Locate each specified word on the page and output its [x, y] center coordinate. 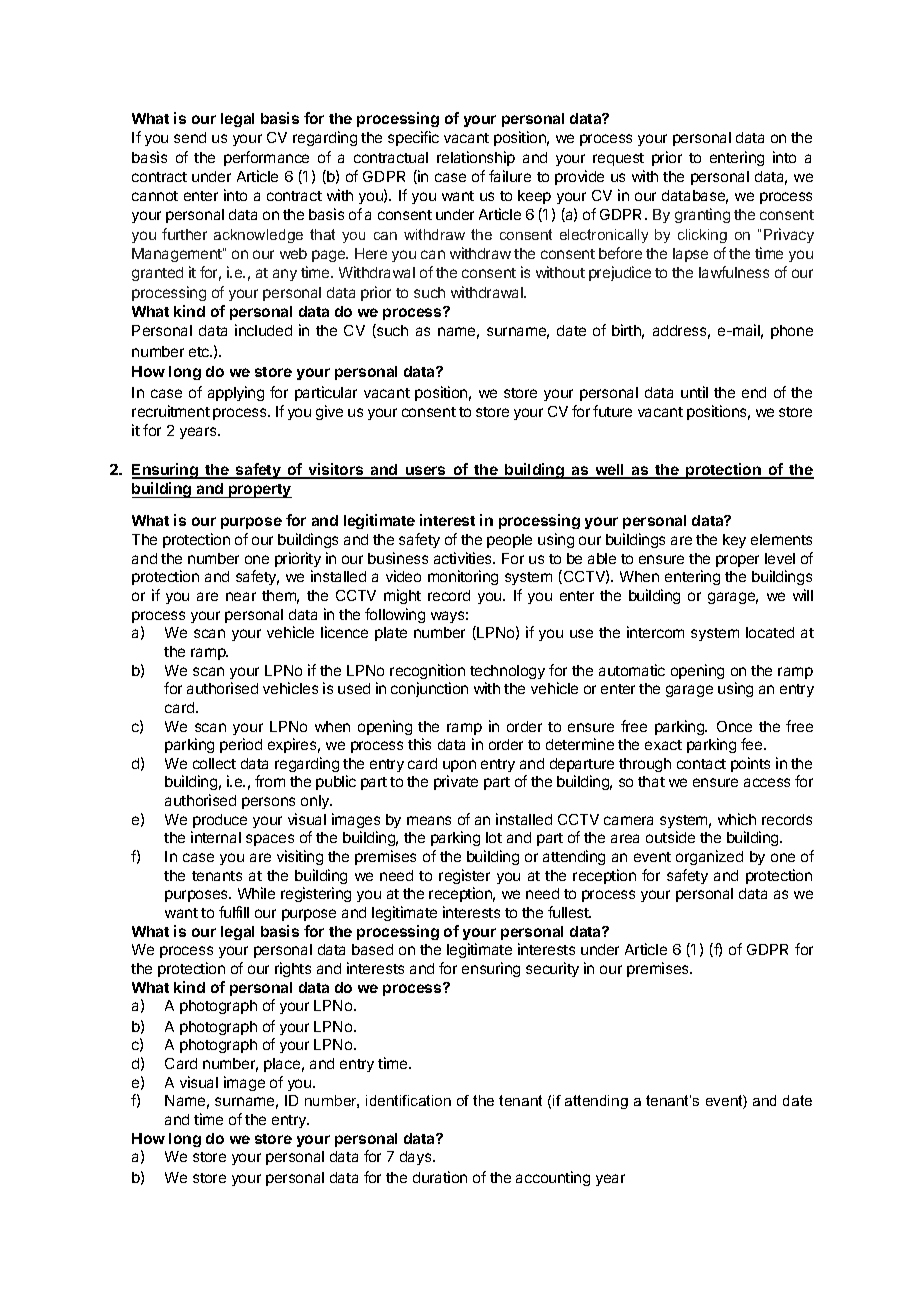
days [417, 1158]
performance [266, 158]
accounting [553, 1178]
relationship [476, 158]
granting [702, 215]
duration [440, 1177]
